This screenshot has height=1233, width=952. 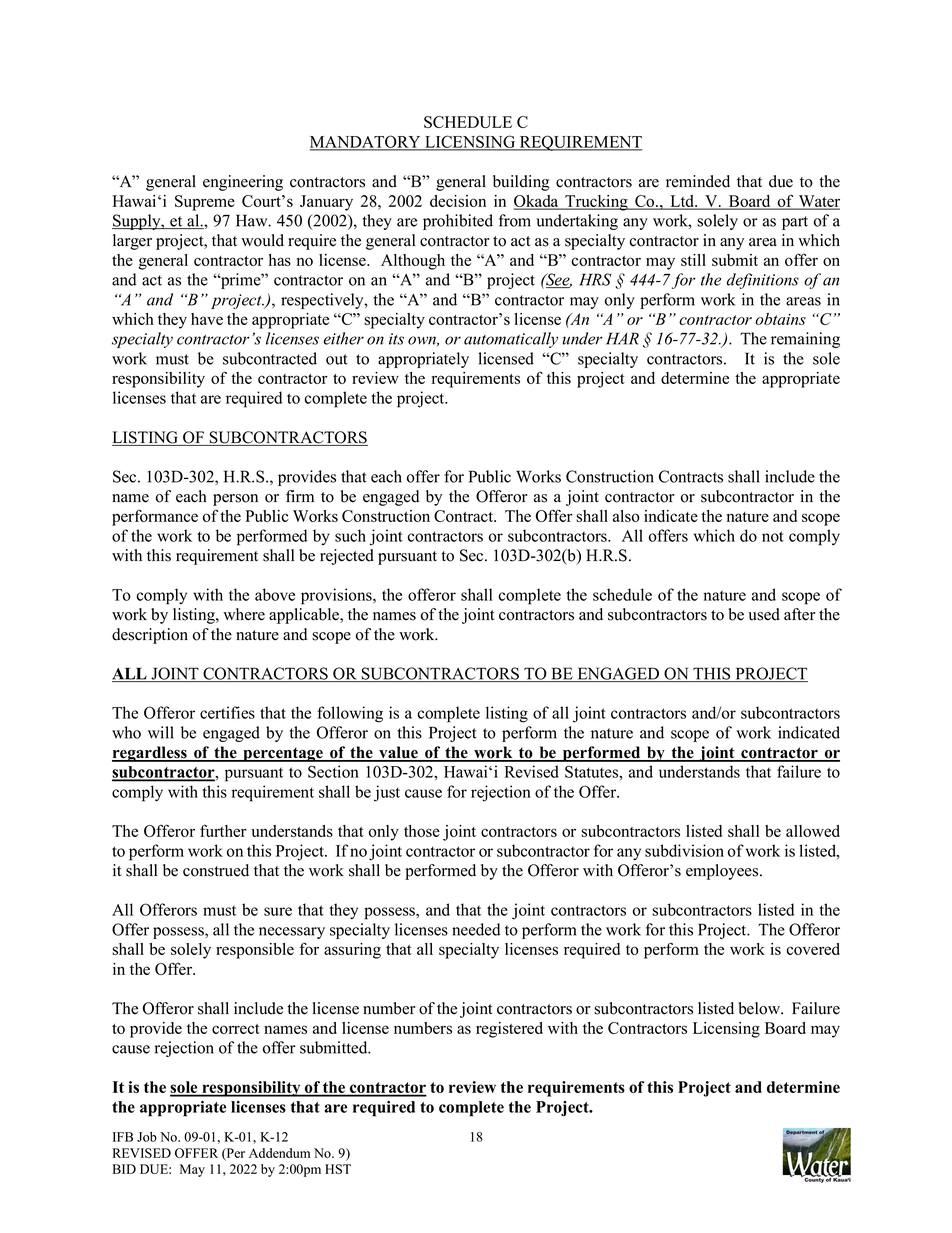 What do you see at coordinates (235, 500) in the screenshot?
I see `person` at bounding box center [235, 500].
